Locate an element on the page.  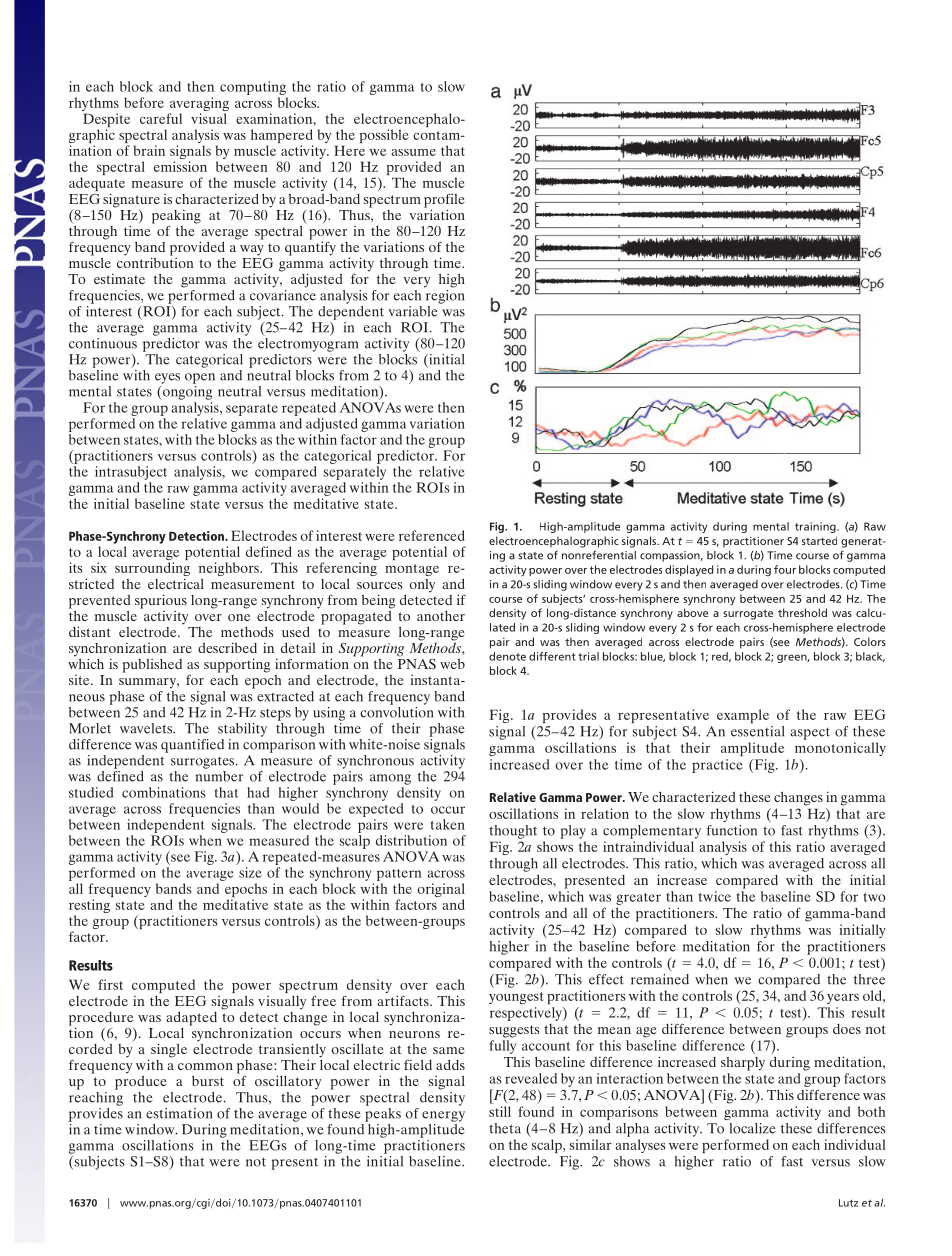
produce is located at coordinates (140, 1081).
